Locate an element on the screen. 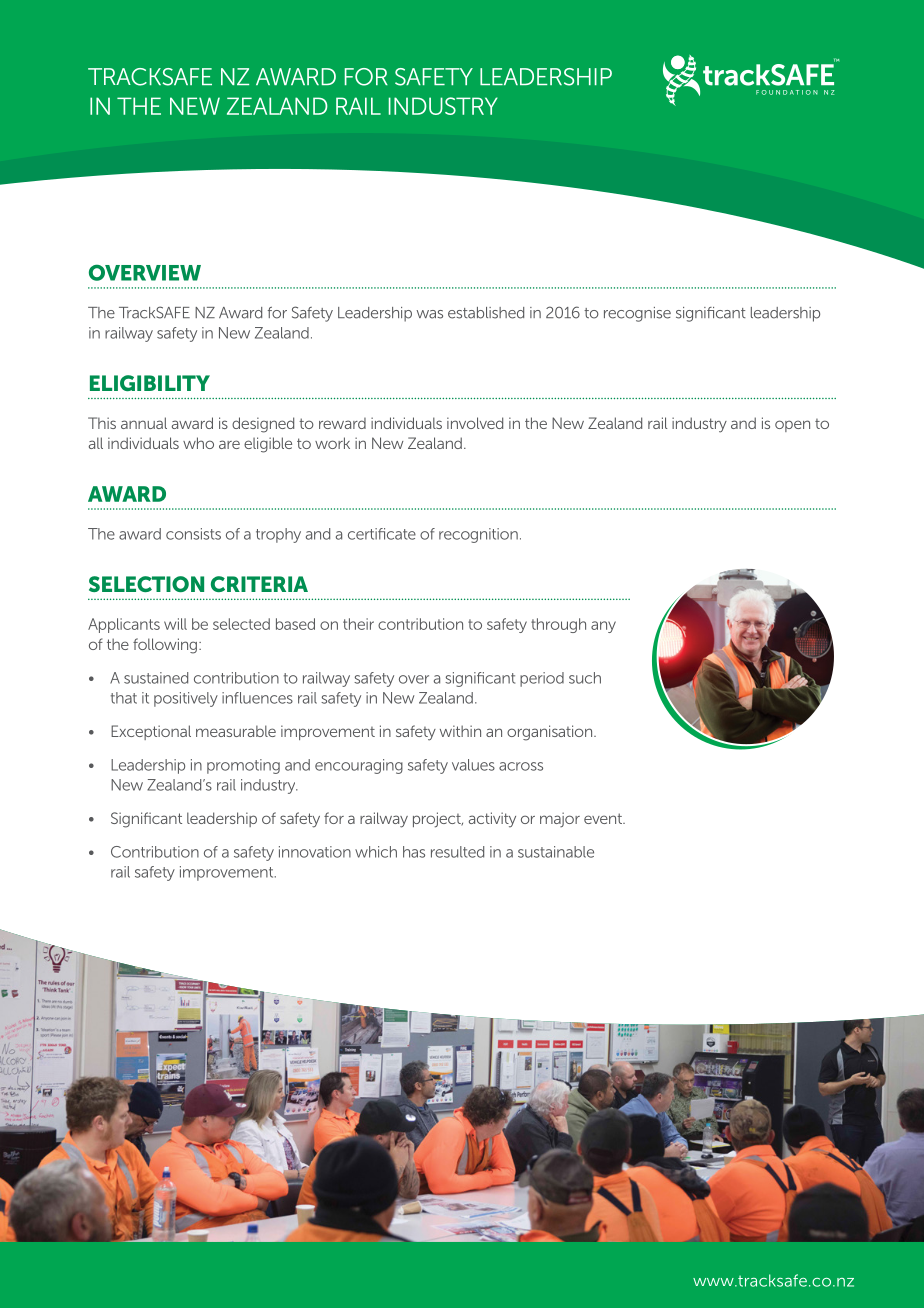 The width and height of the screenshot is (924, 1308). innovation is located at coordinates (315, 852).
